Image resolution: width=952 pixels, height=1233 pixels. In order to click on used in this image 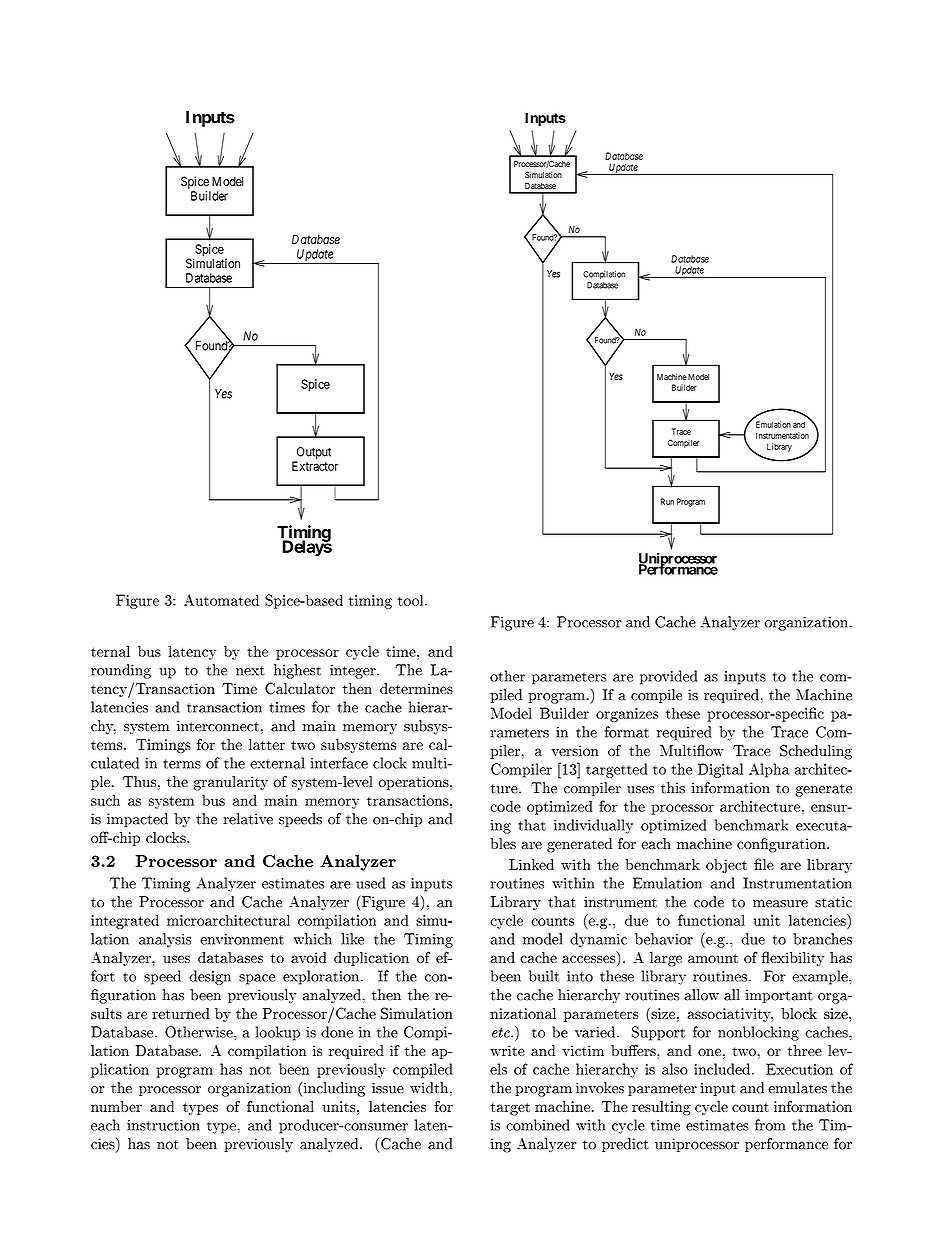, I will do `click(370, 883)`.
